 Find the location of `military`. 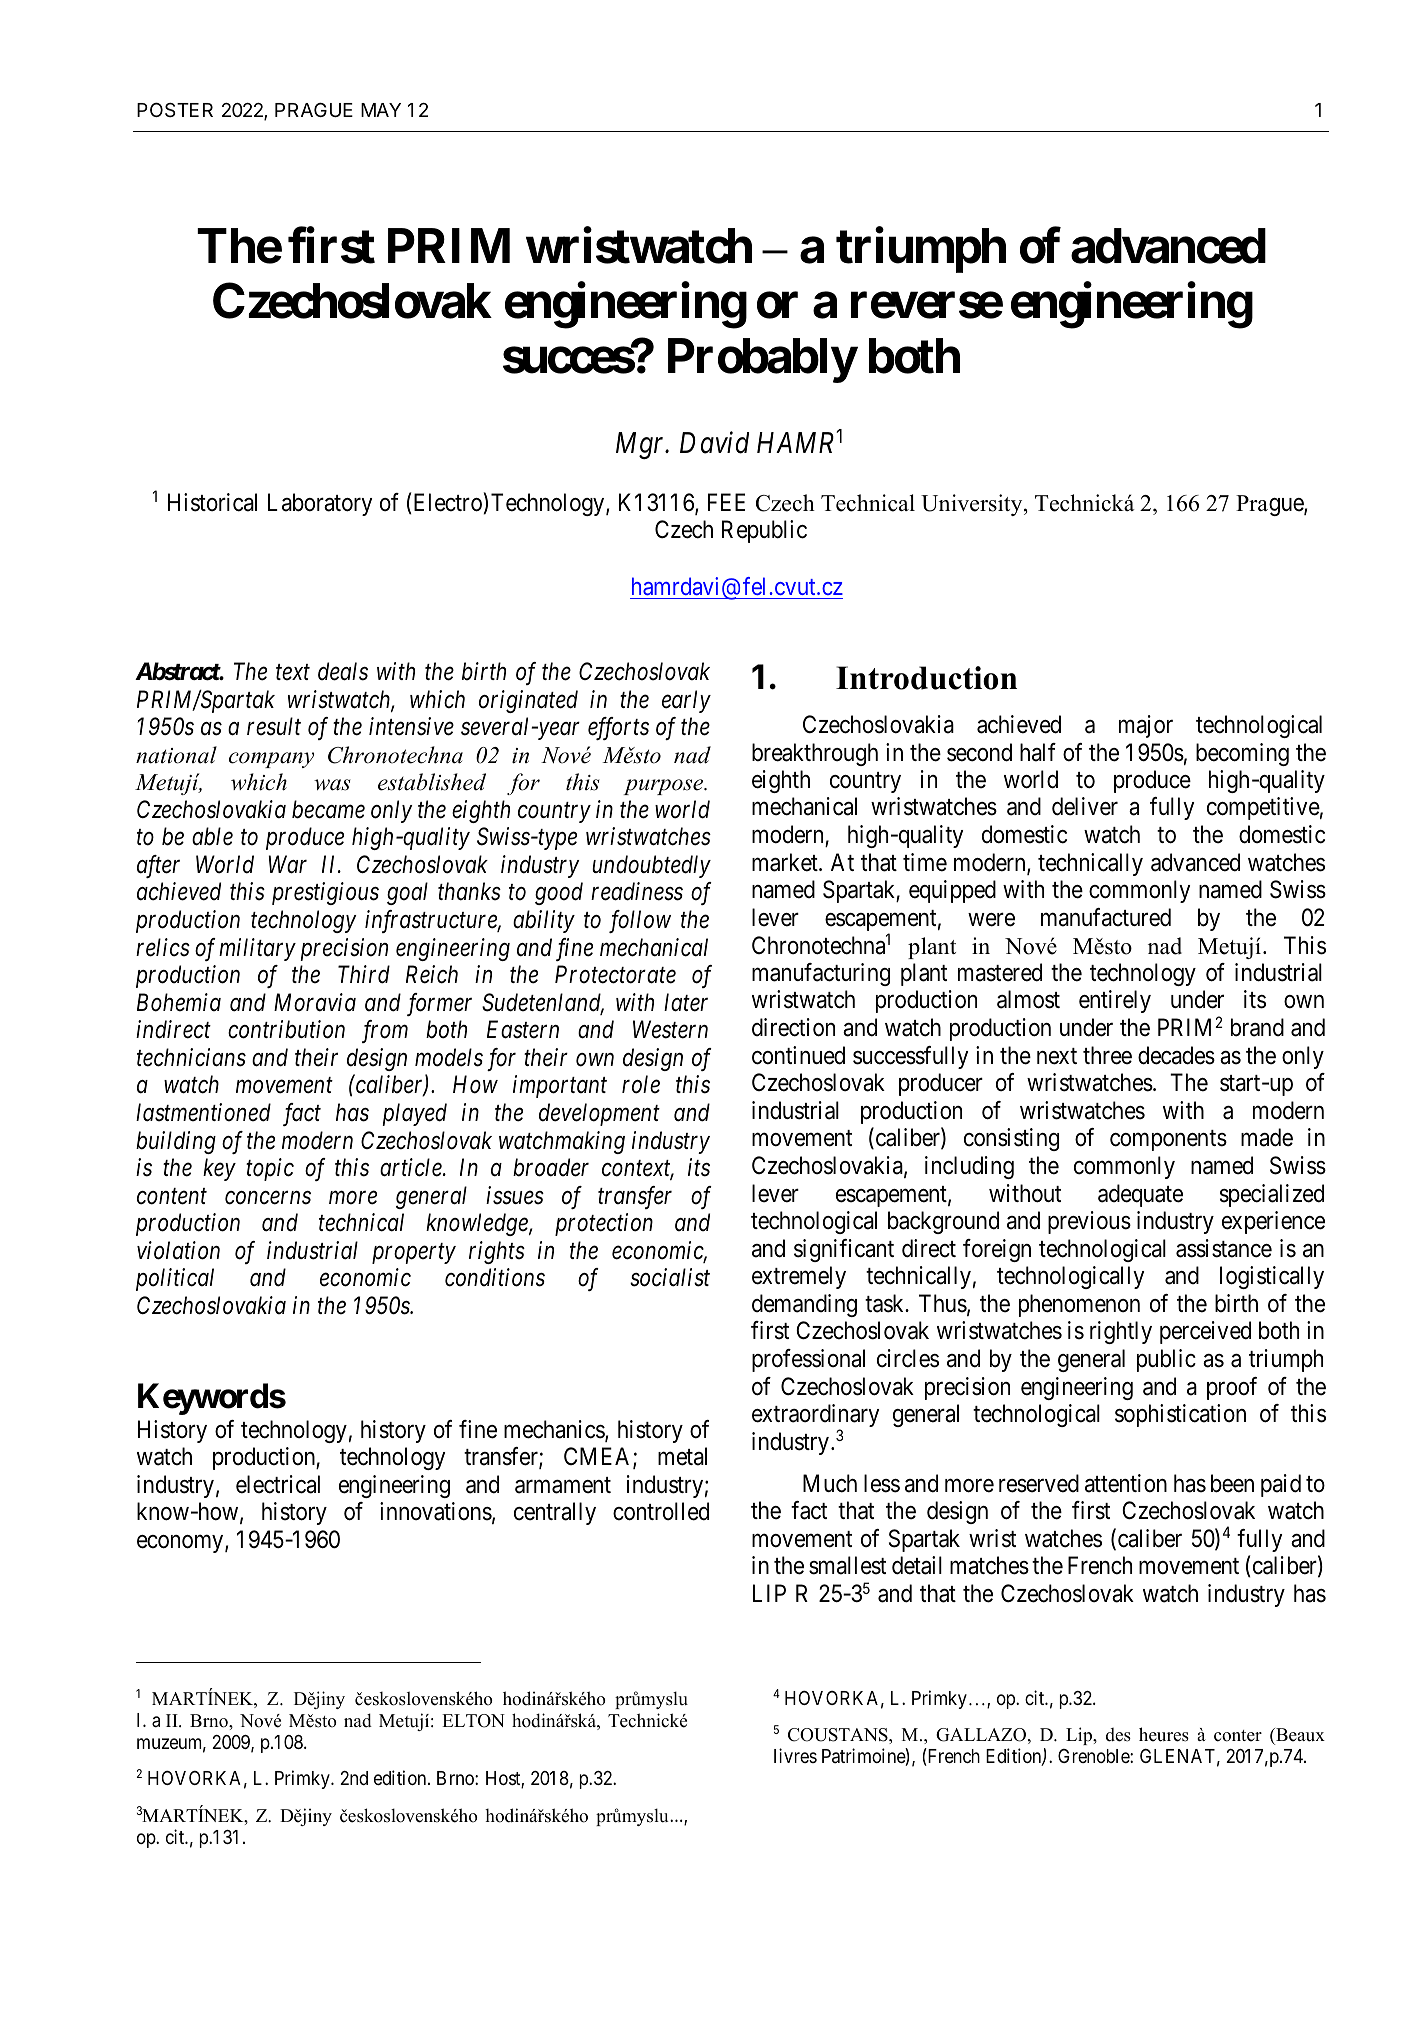

military is located at coordinates (257, 949).
